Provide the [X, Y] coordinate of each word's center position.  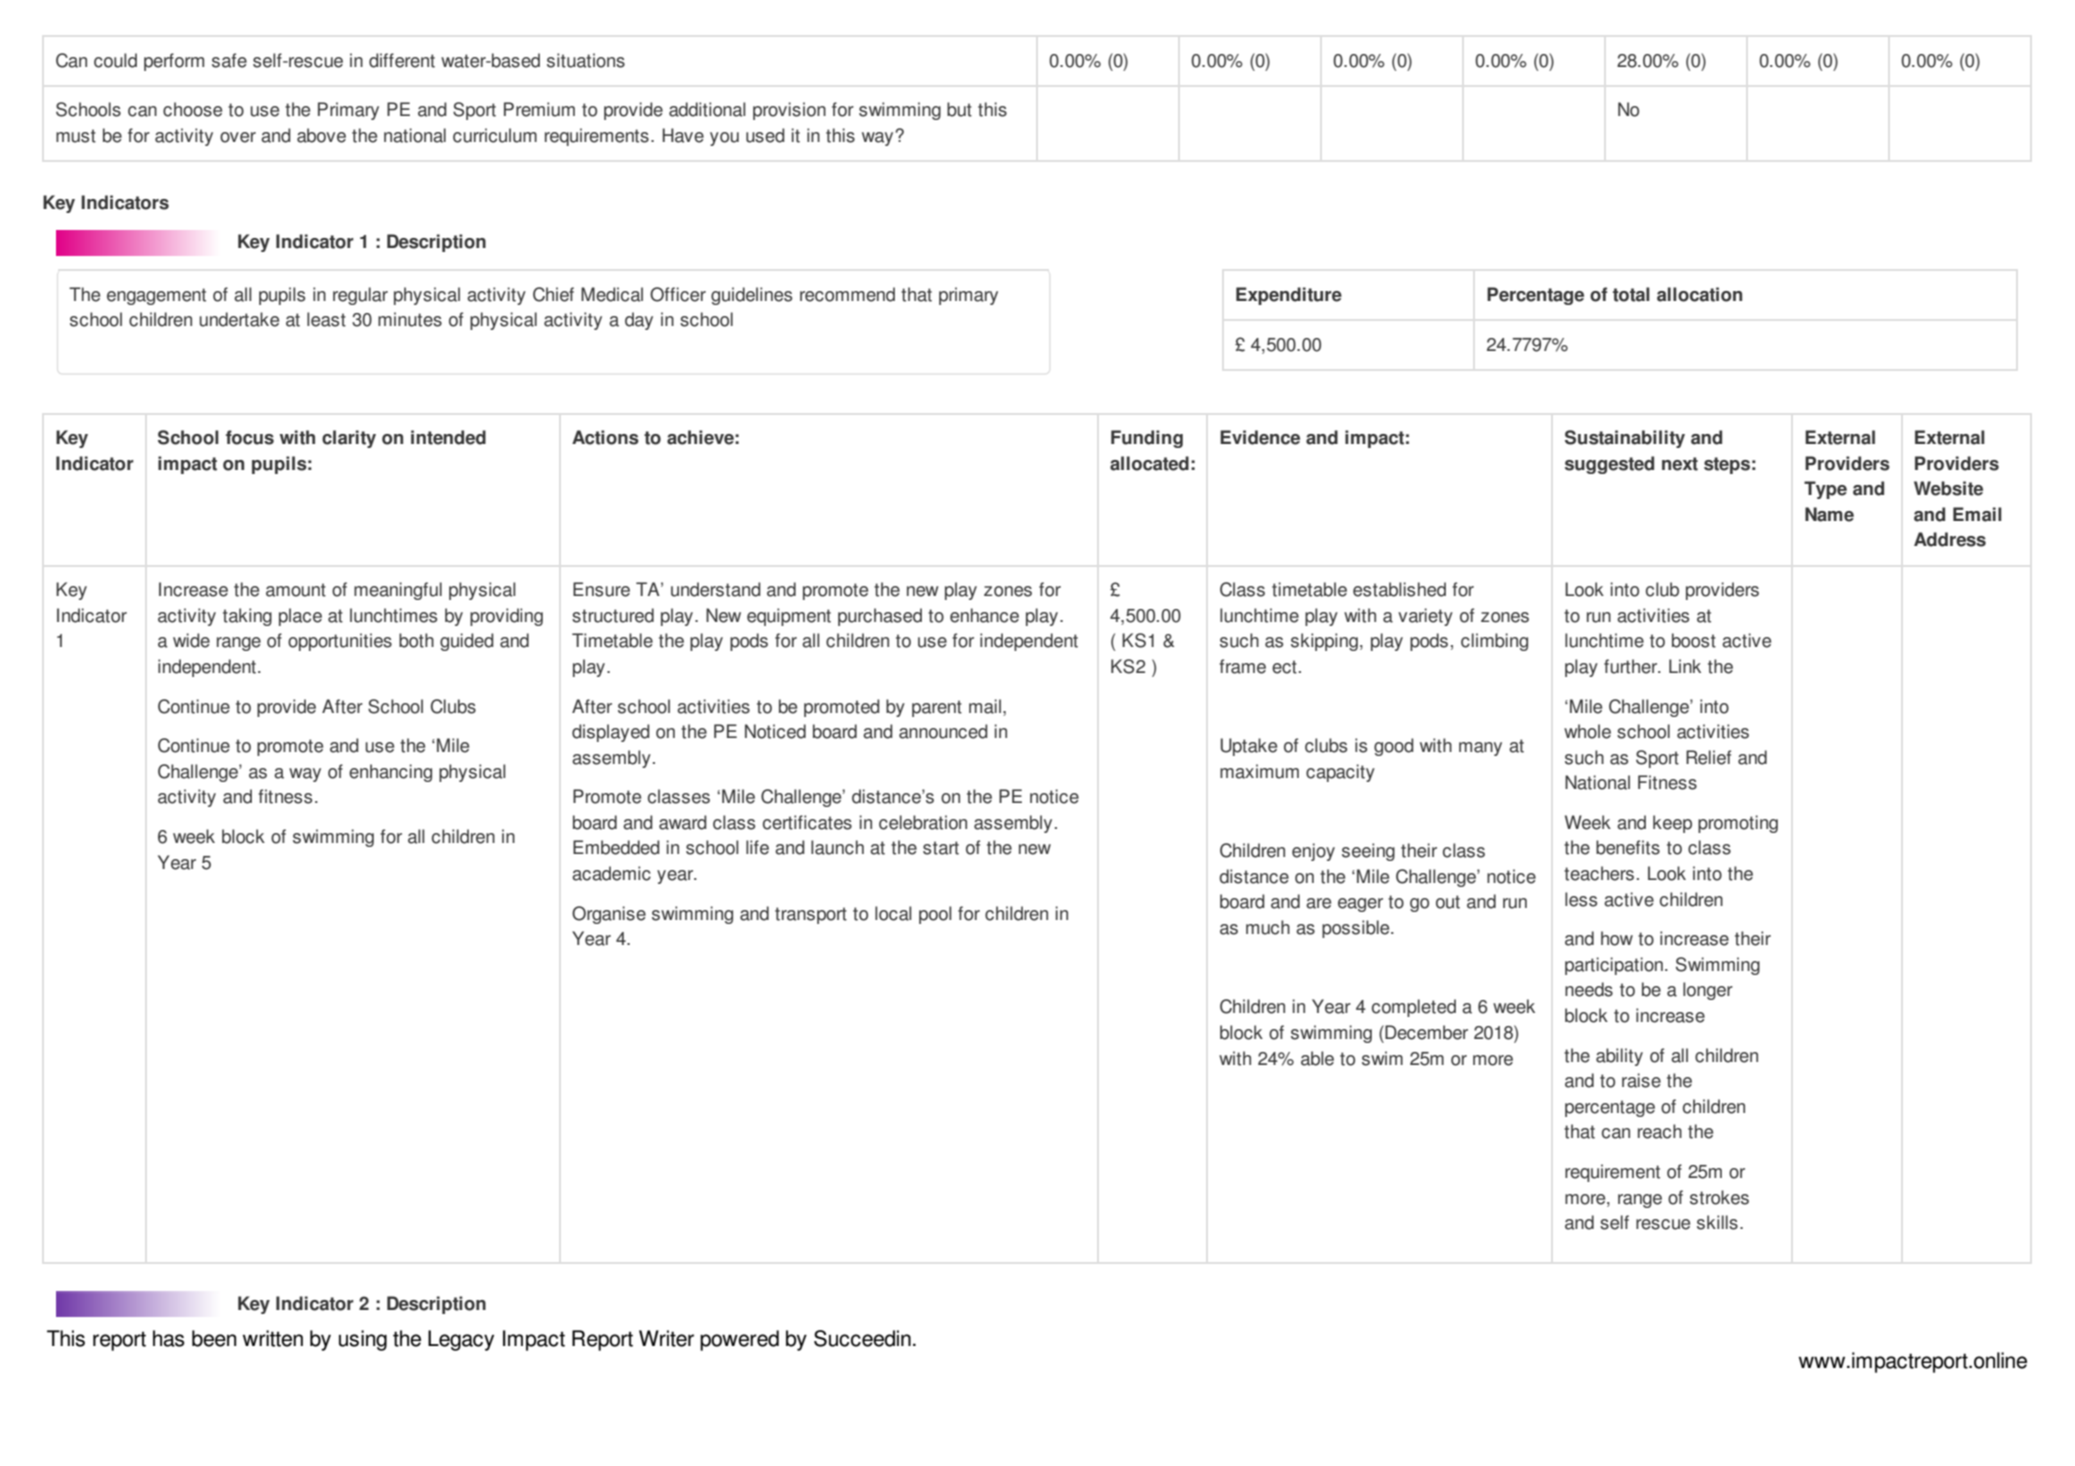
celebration [923, 822]
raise [1641, 1080]
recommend [847, 294]
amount [296, 590]
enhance [984, 615]
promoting [1738, 824]
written [273, 1338]
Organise [609, 915]
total [1631, 294]
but [959, 109]
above [321, 135]
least [326, 319]
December [1425, 1032]
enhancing [390, 773]
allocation [1699, 294]
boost [1694, 640]
